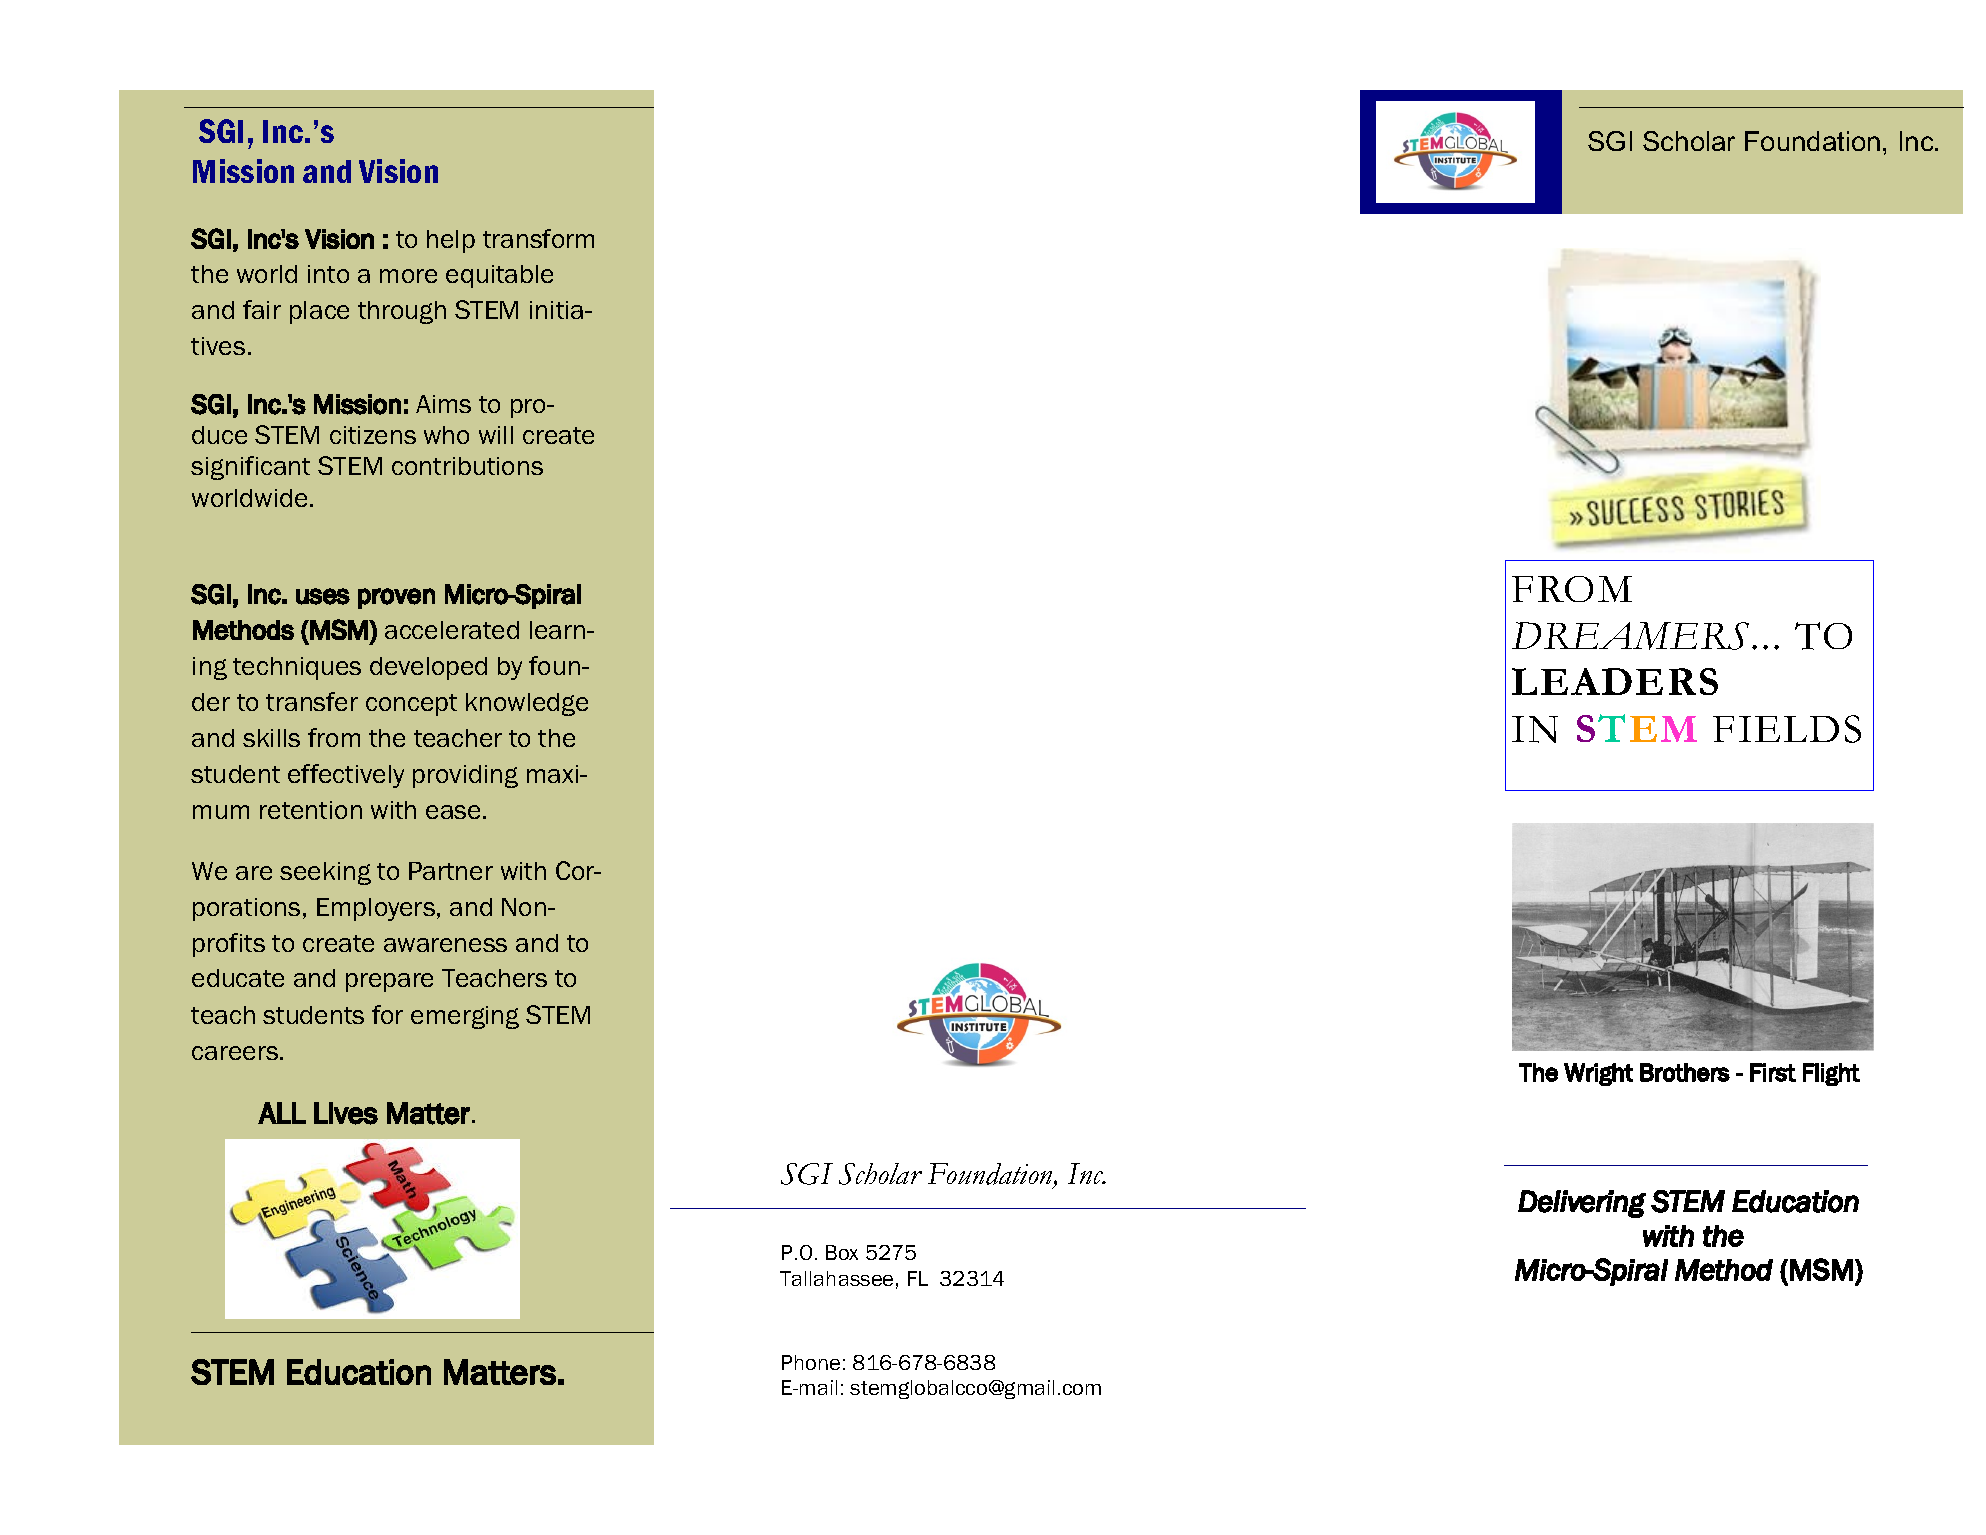 This screenshot has height=1535, width=1986. Describe the element at coordinates (1630, 636) in the screenshot. I see `DREAMERS` at that location.
